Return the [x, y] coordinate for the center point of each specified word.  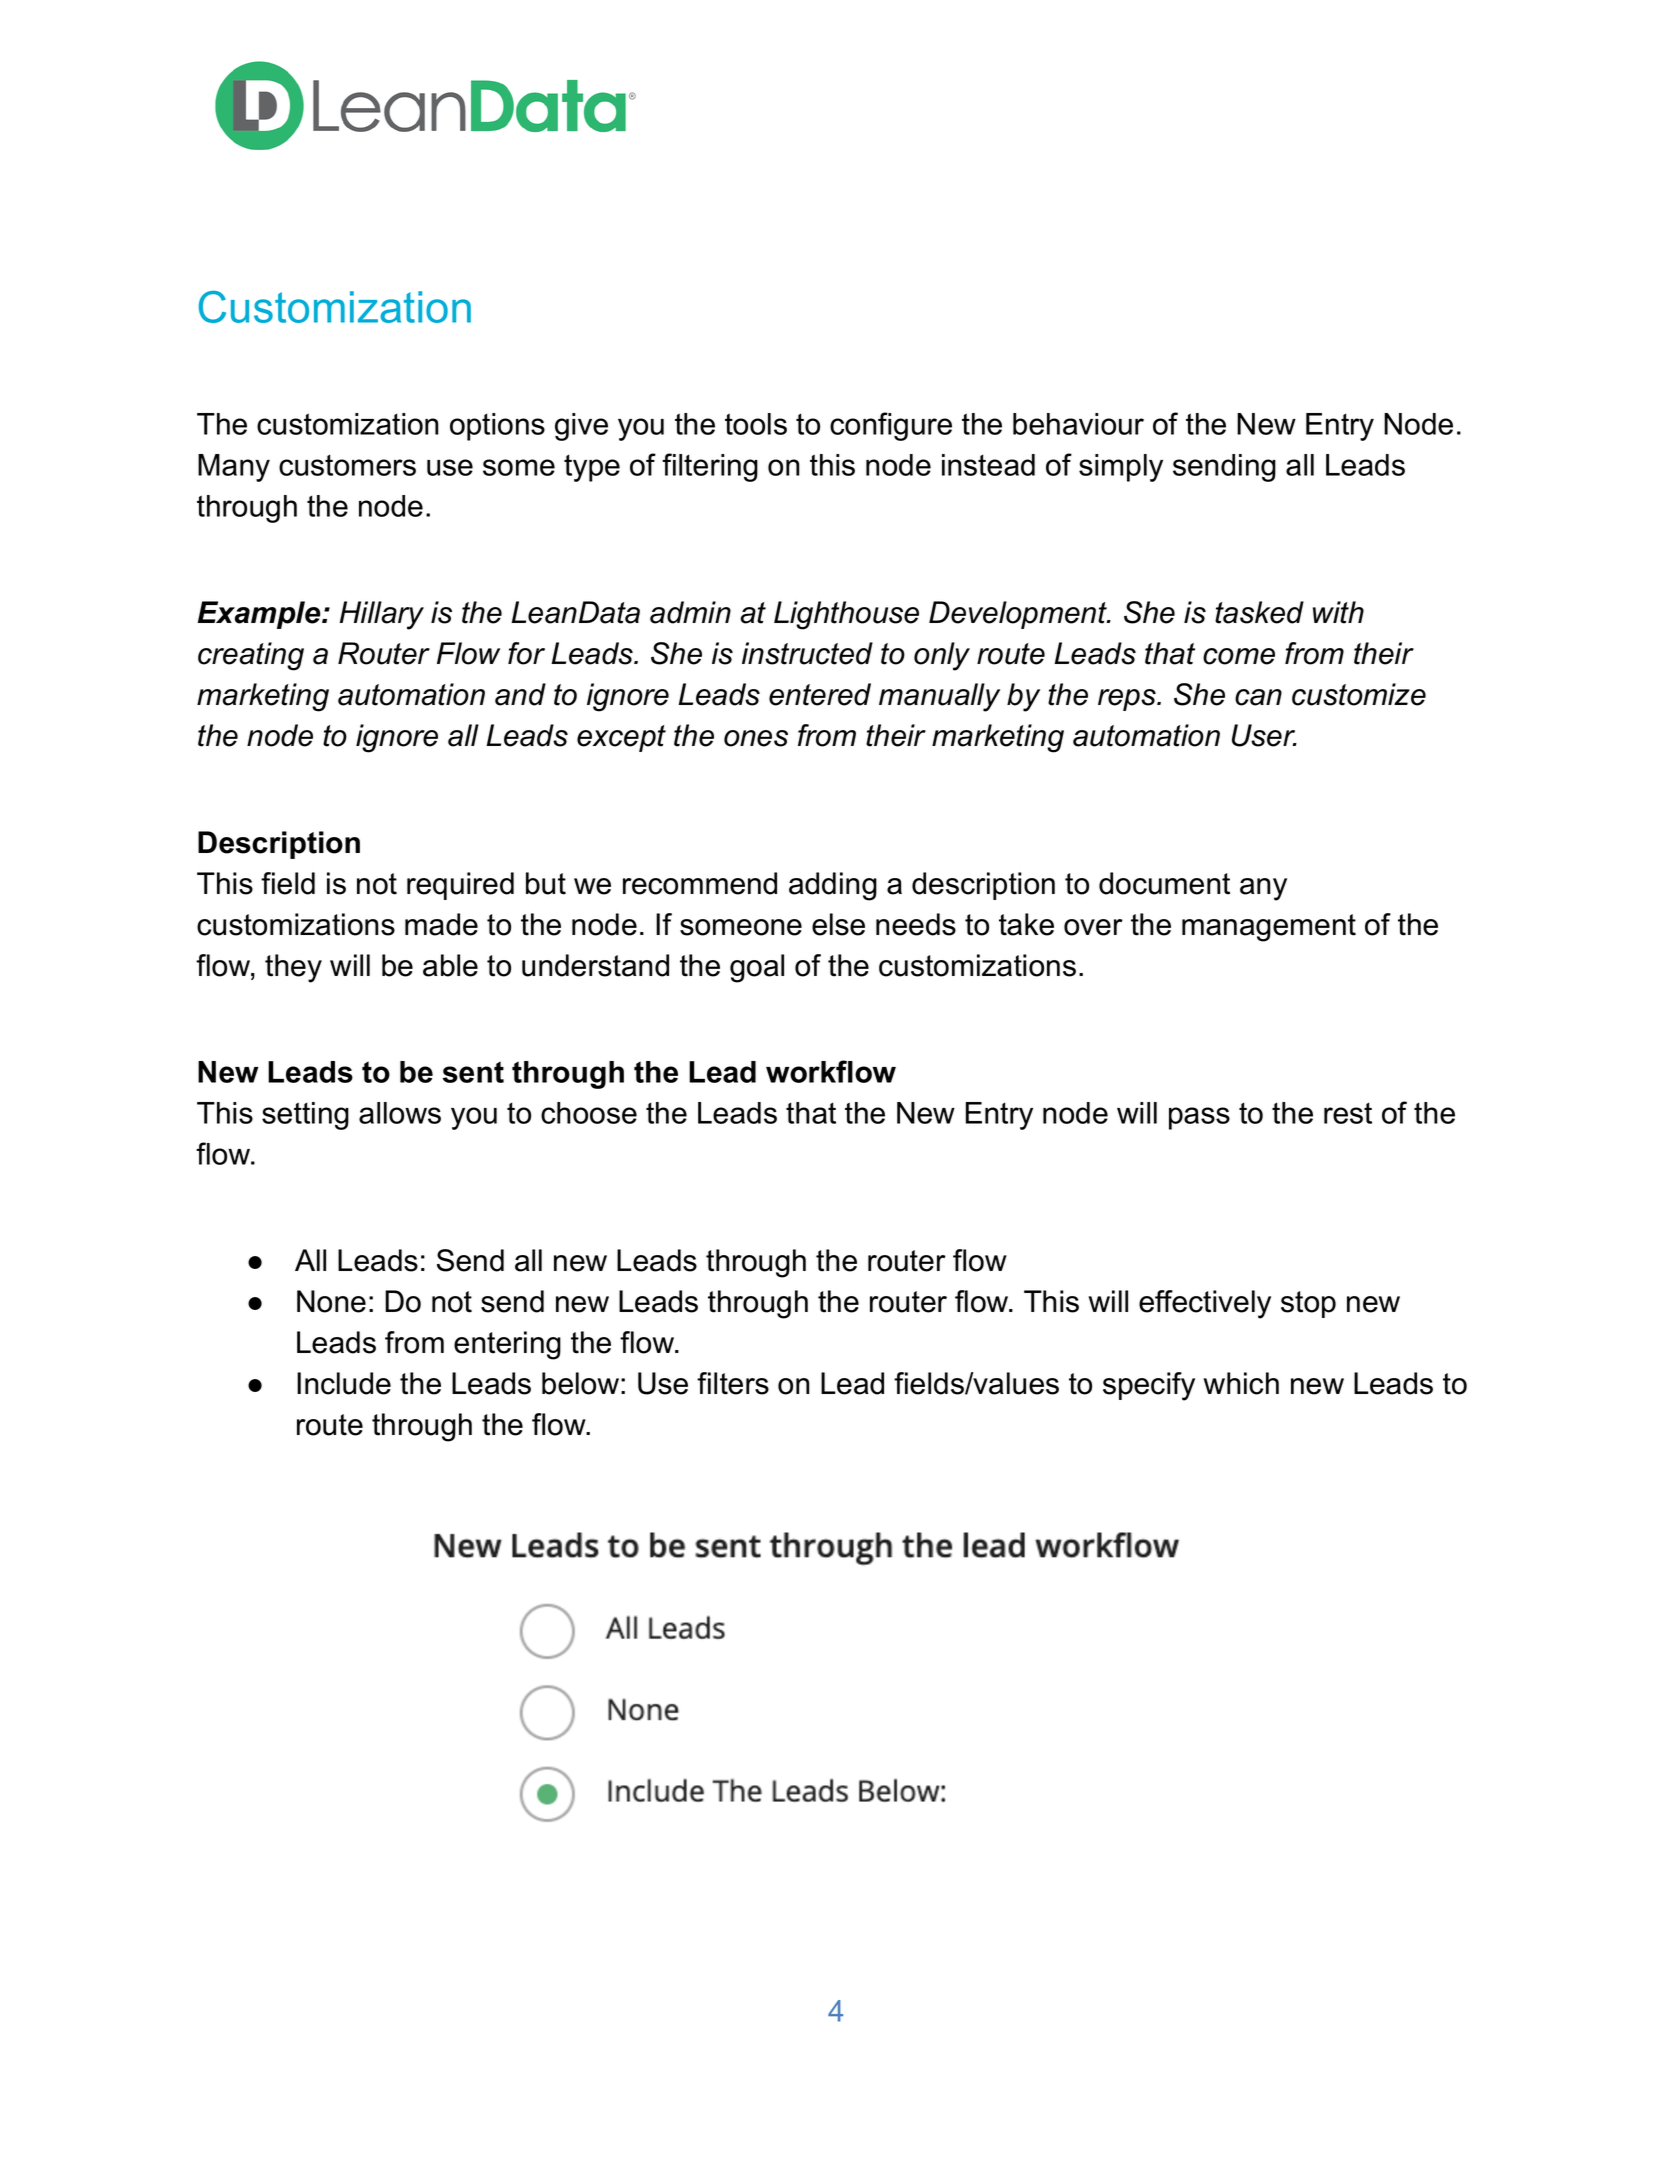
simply [1121, 468]
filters [733, 1383]
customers [347, 465]
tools [756, 424]
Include [344, 1383]
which [1241, 1383]
